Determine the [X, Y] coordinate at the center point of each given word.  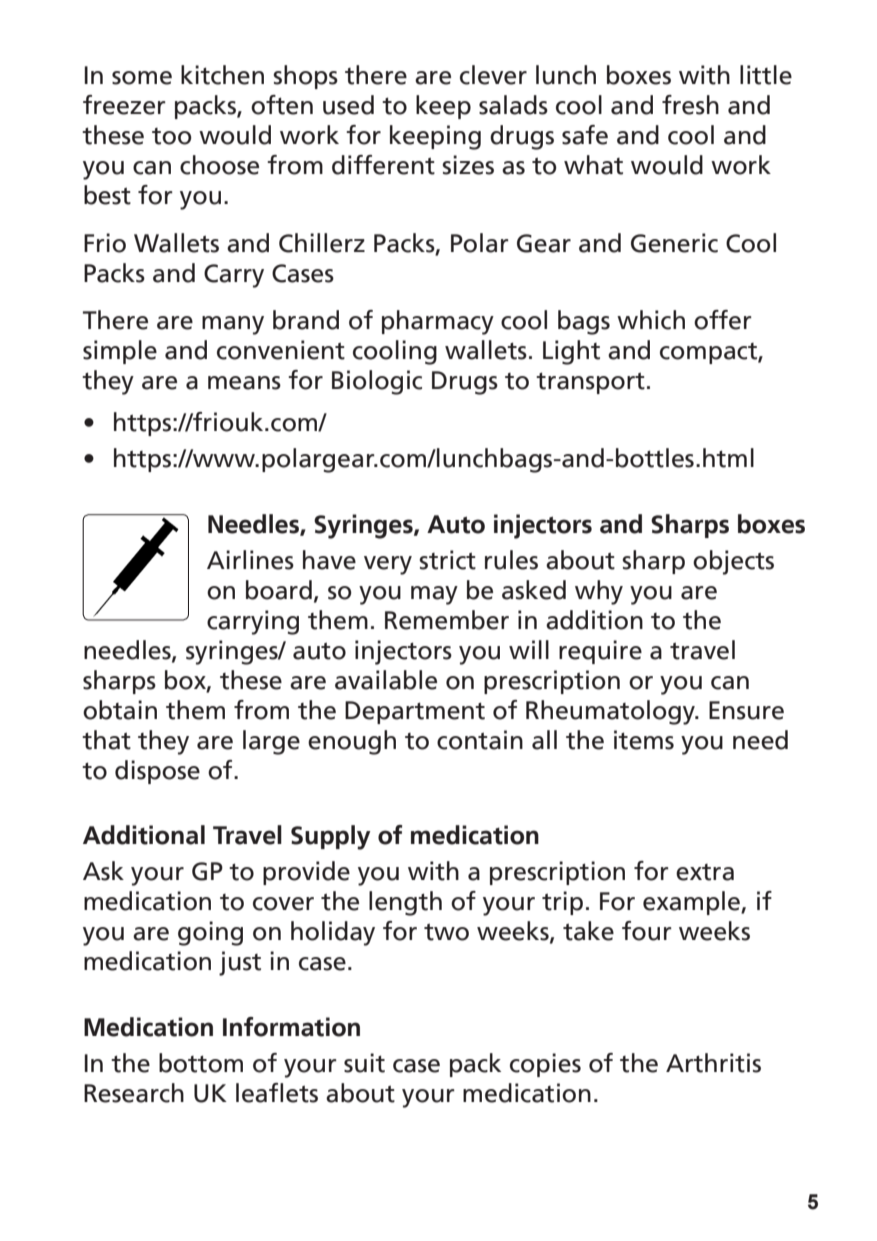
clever [493, 75]
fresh [690, 105]
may [434, 595]
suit [364, 1063]
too [172, 136]
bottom [201, 1063]
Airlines [250, 560]
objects [733, 562]
